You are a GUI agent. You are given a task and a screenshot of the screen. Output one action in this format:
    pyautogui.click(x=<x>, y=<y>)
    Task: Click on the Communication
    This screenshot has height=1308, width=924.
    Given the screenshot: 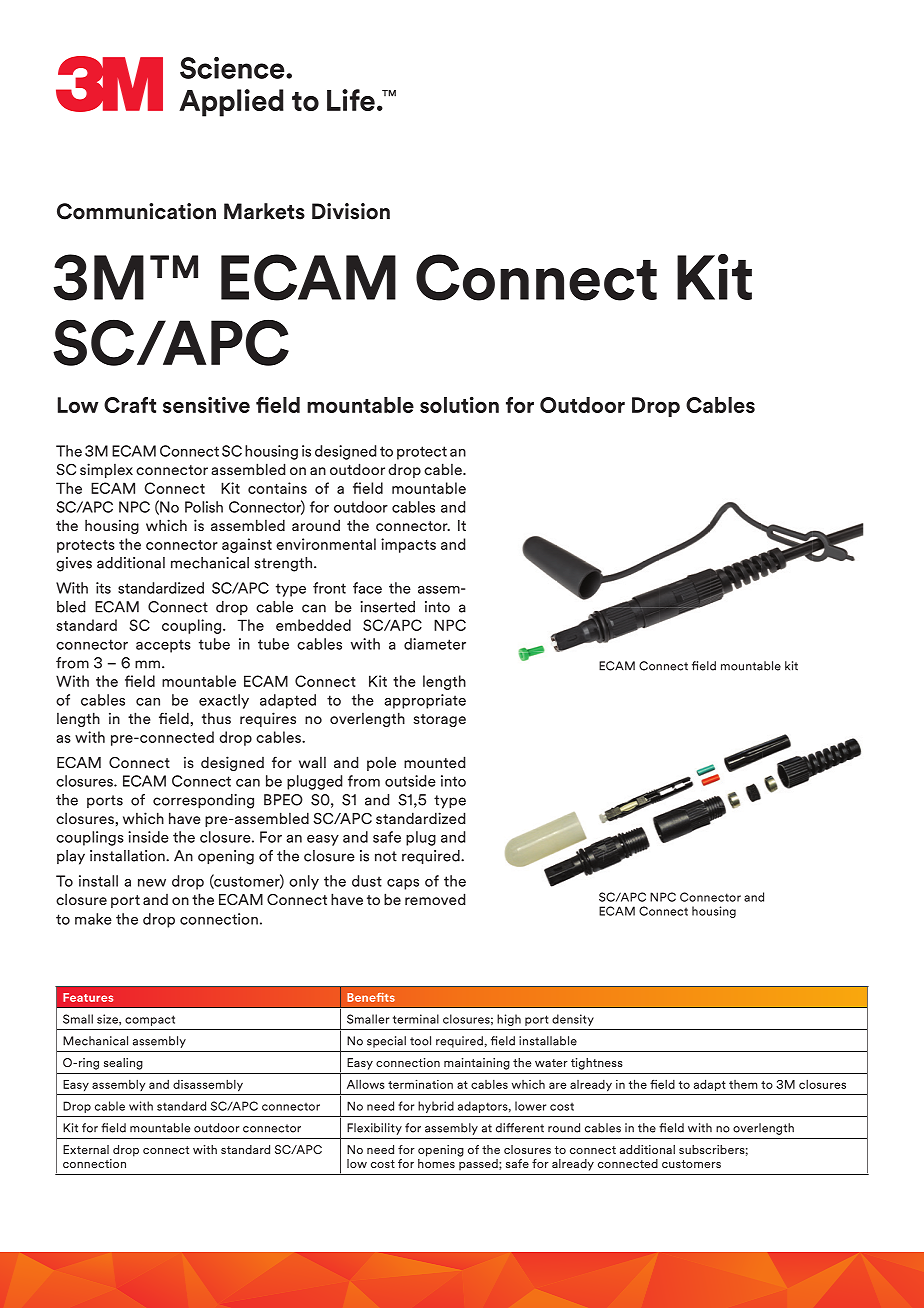 What is the action you would take?
    pyautogui.click(x=136, y=211)
